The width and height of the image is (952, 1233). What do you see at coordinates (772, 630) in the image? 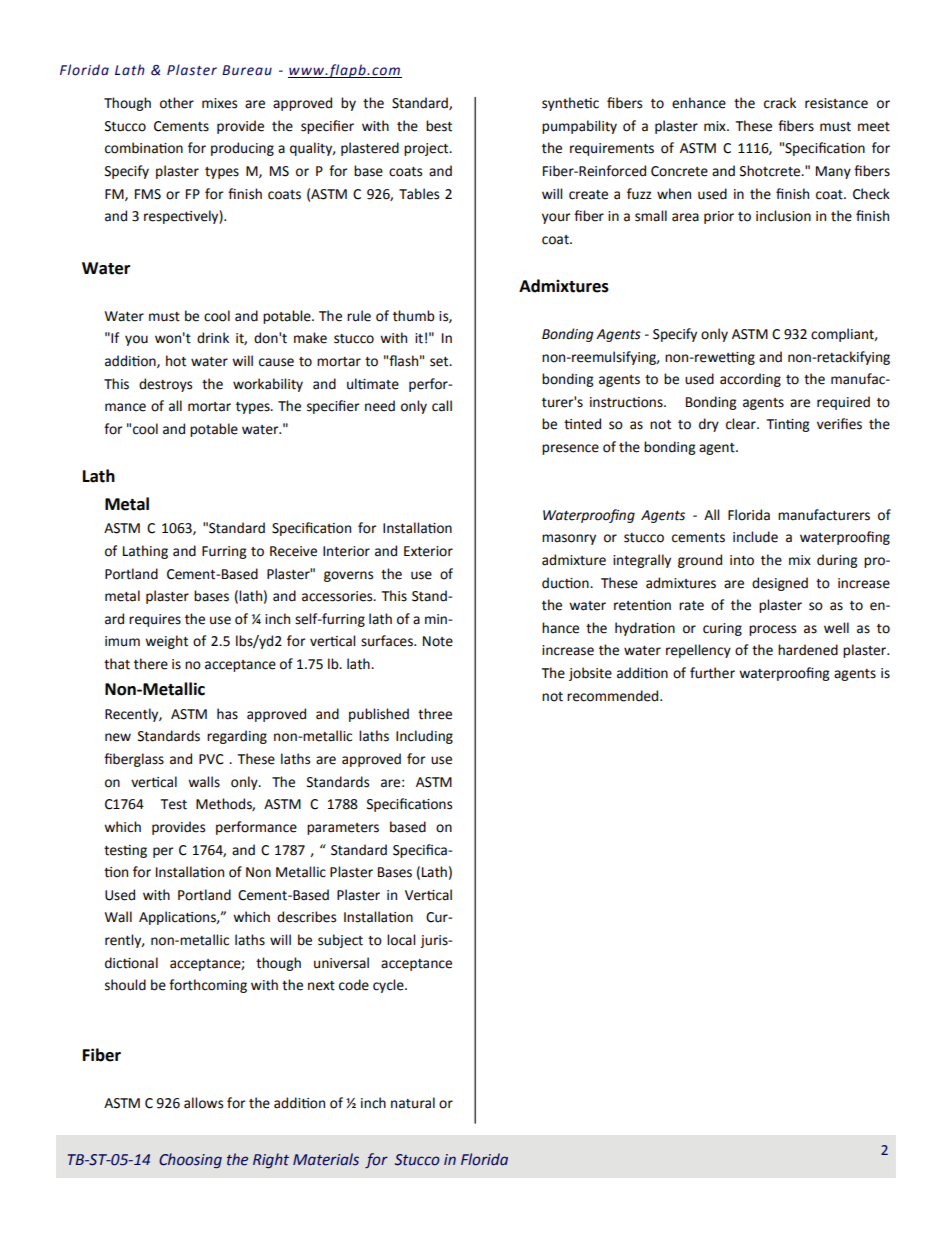
I see `process` at bounding box center [772, 630].
